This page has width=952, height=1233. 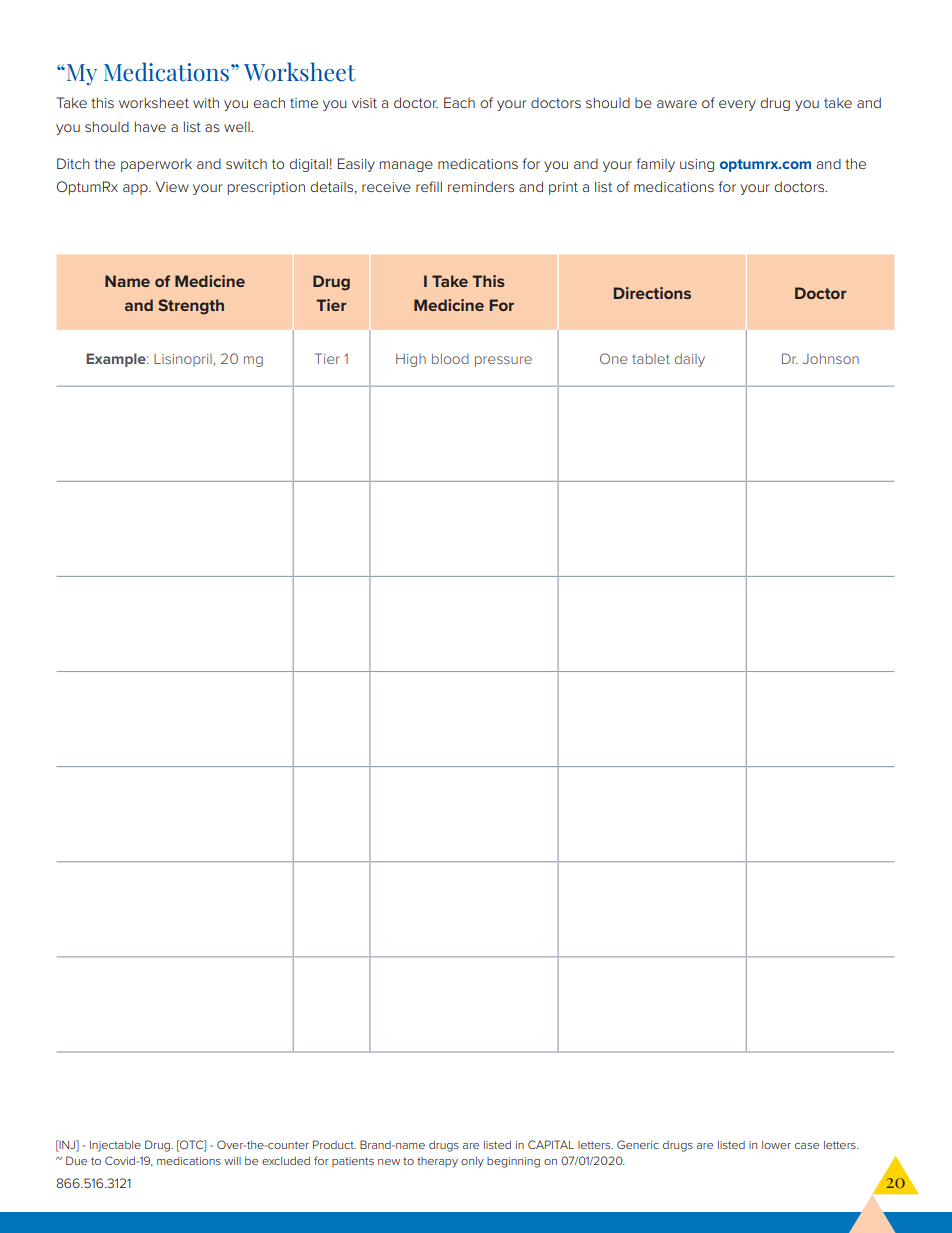 I want to click on manage, so click(x=406, y=166).
